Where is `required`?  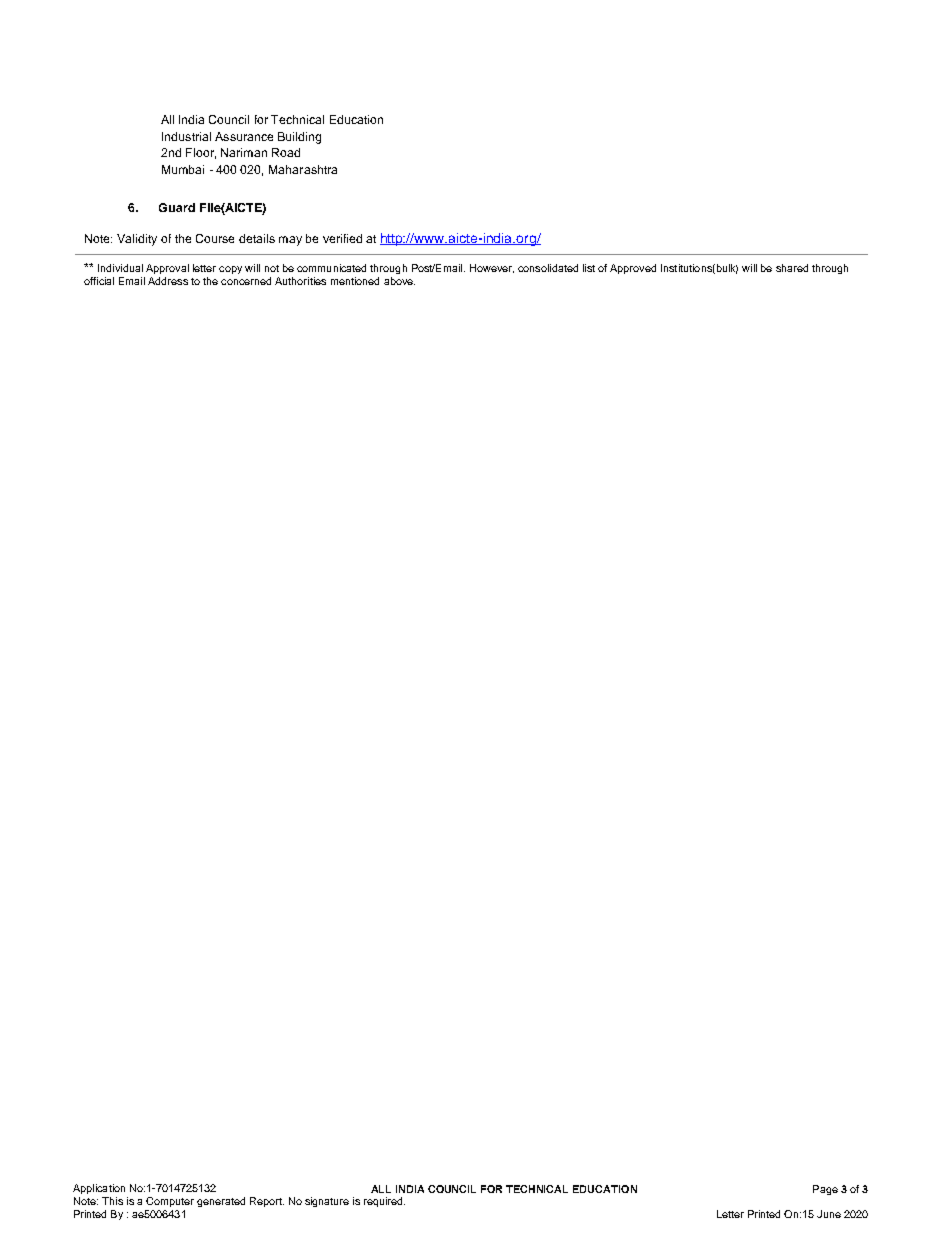
required is located at coordinates (384, 1202).
